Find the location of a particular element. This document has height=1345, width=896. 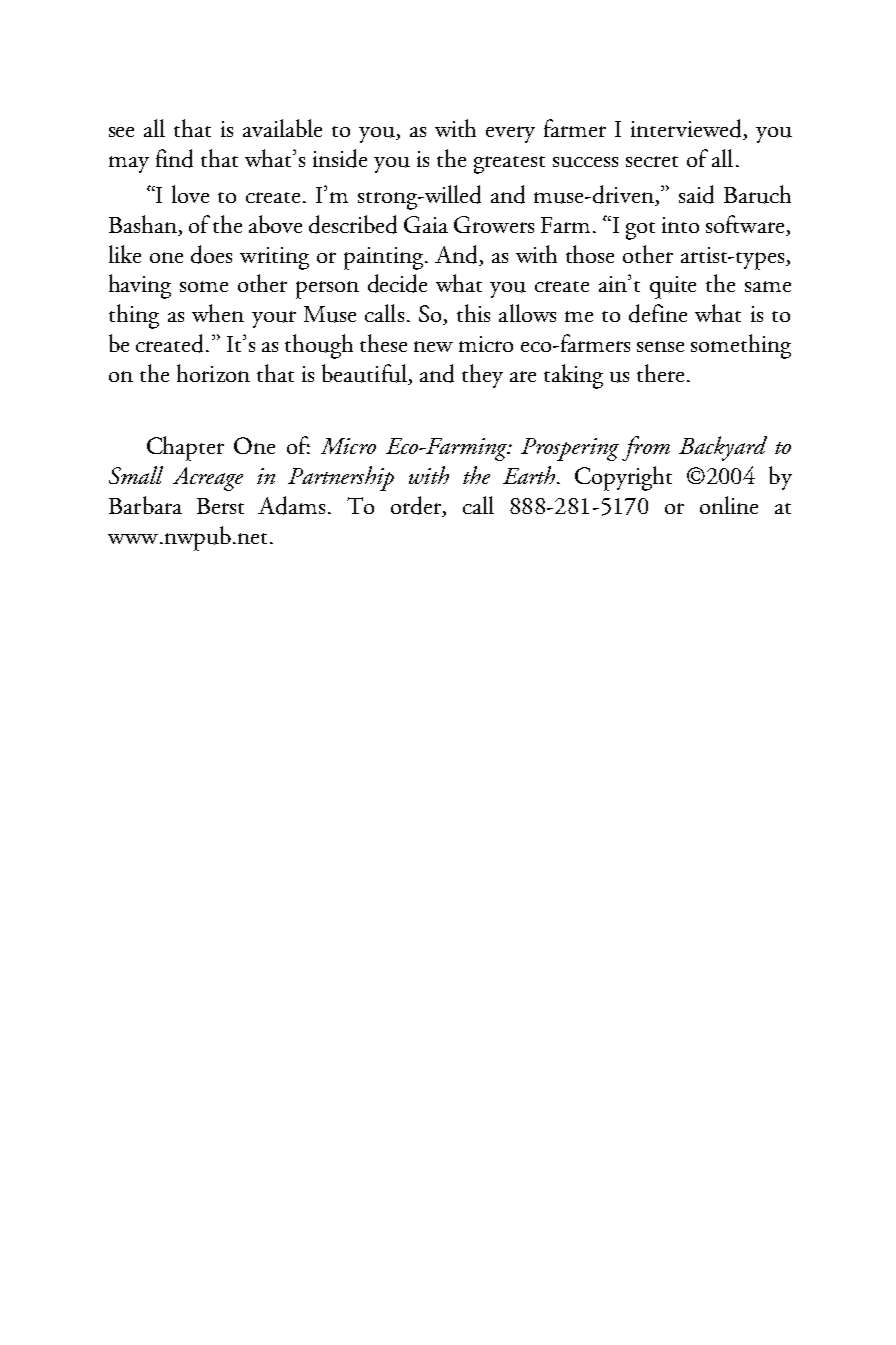

does is located at coordinates (211, 254).
